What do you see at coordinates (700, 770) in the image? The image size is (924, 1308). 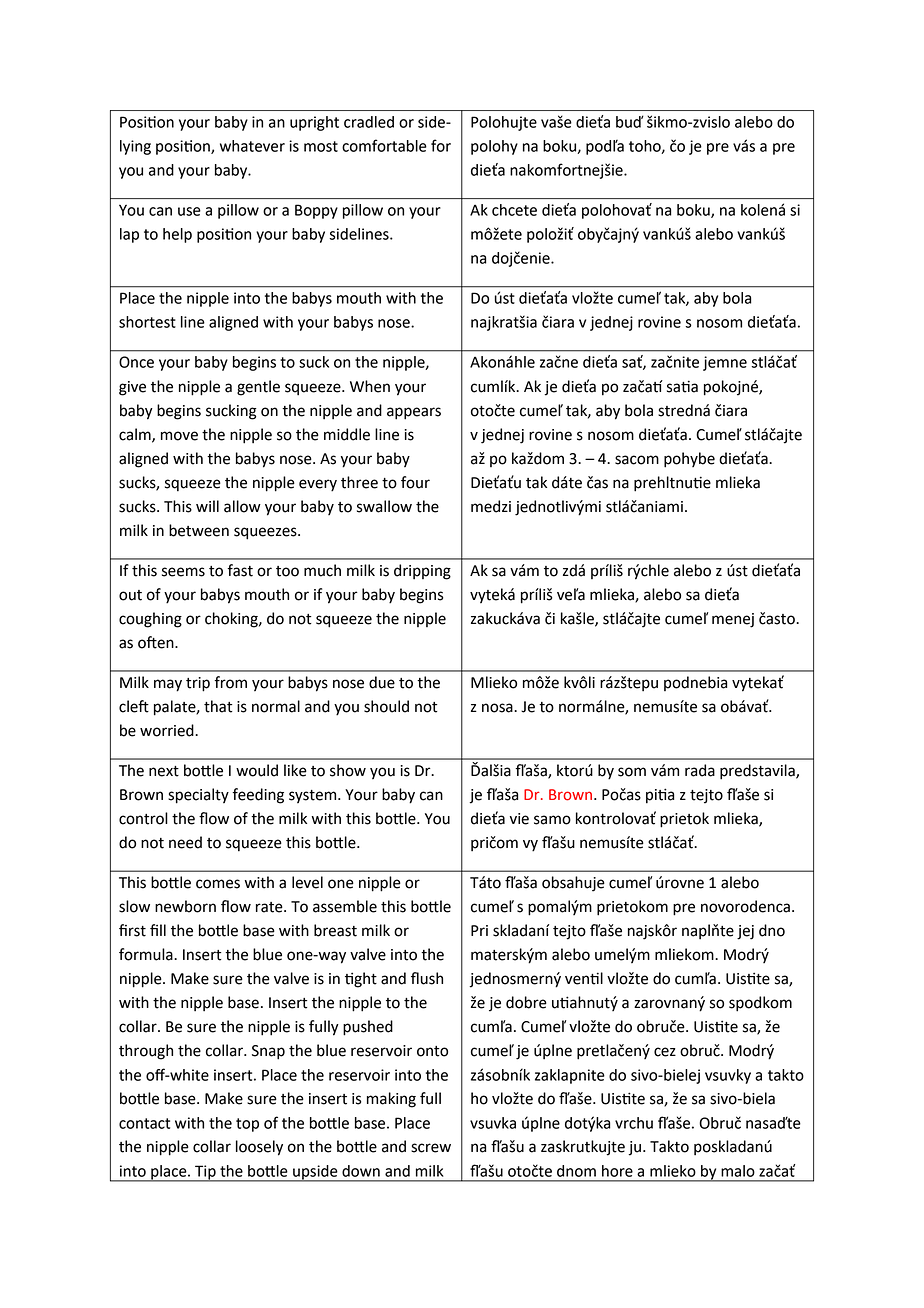 I see `rada` at bounding box center [700, 770].
